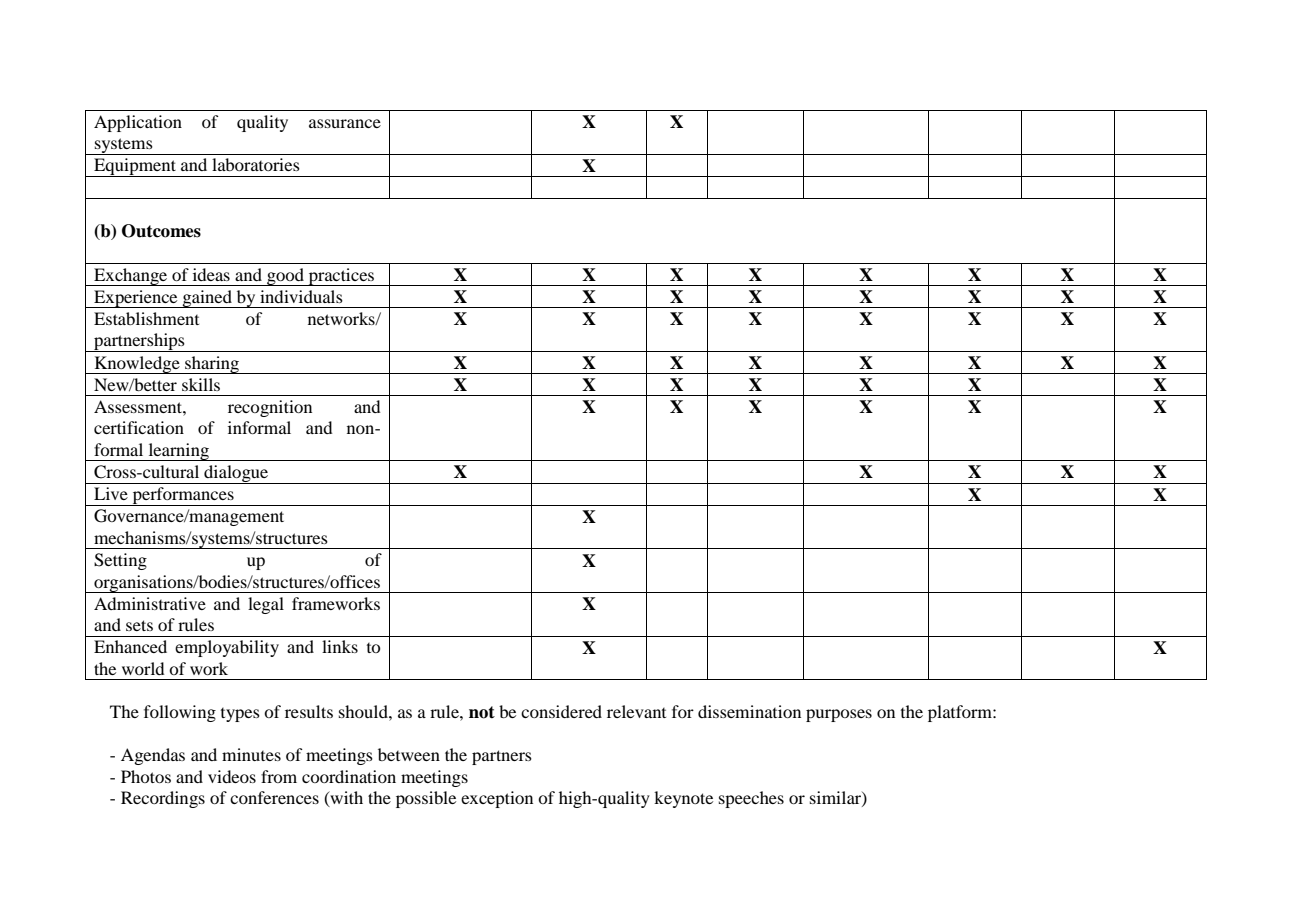  What do you see at coordinates (749, 711) in the screenshot?
I see `dissemination` at bounding box center [749, 711].
